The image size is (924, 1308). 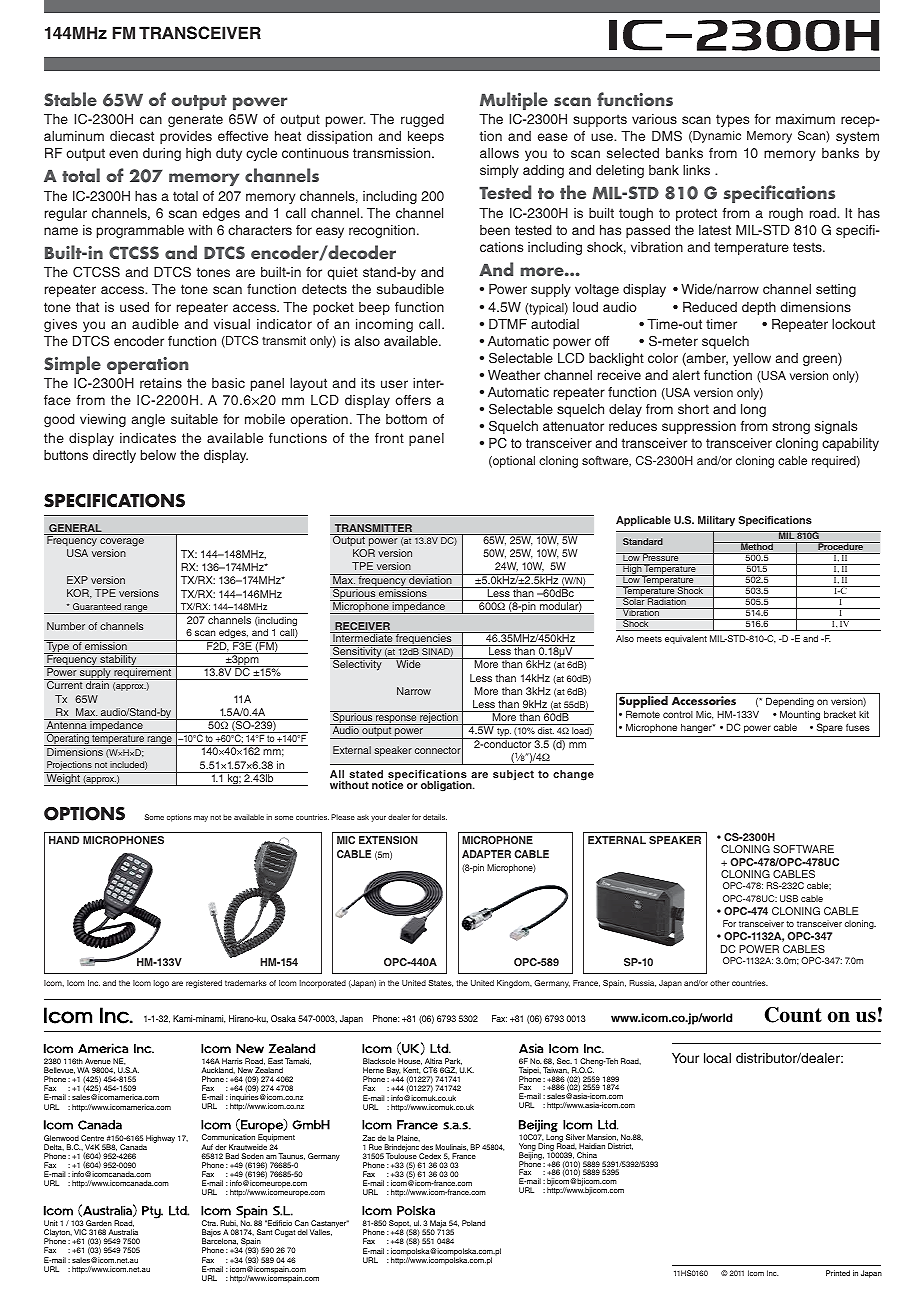 I want to click on Garden, so click(x=99, y=1223).
